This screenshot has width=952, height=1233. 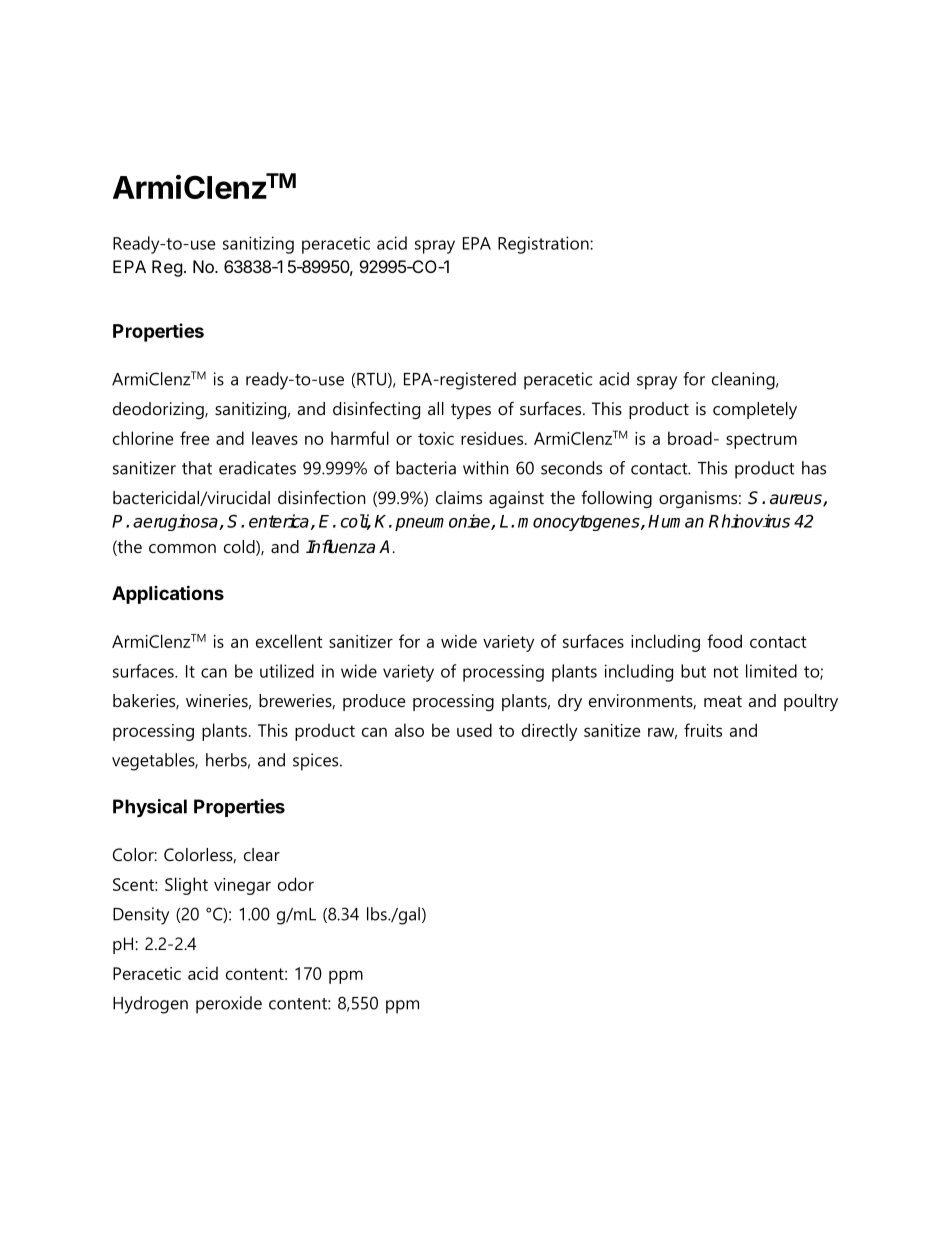 I want to click on peroxide, so click(x=229, y=1005).
